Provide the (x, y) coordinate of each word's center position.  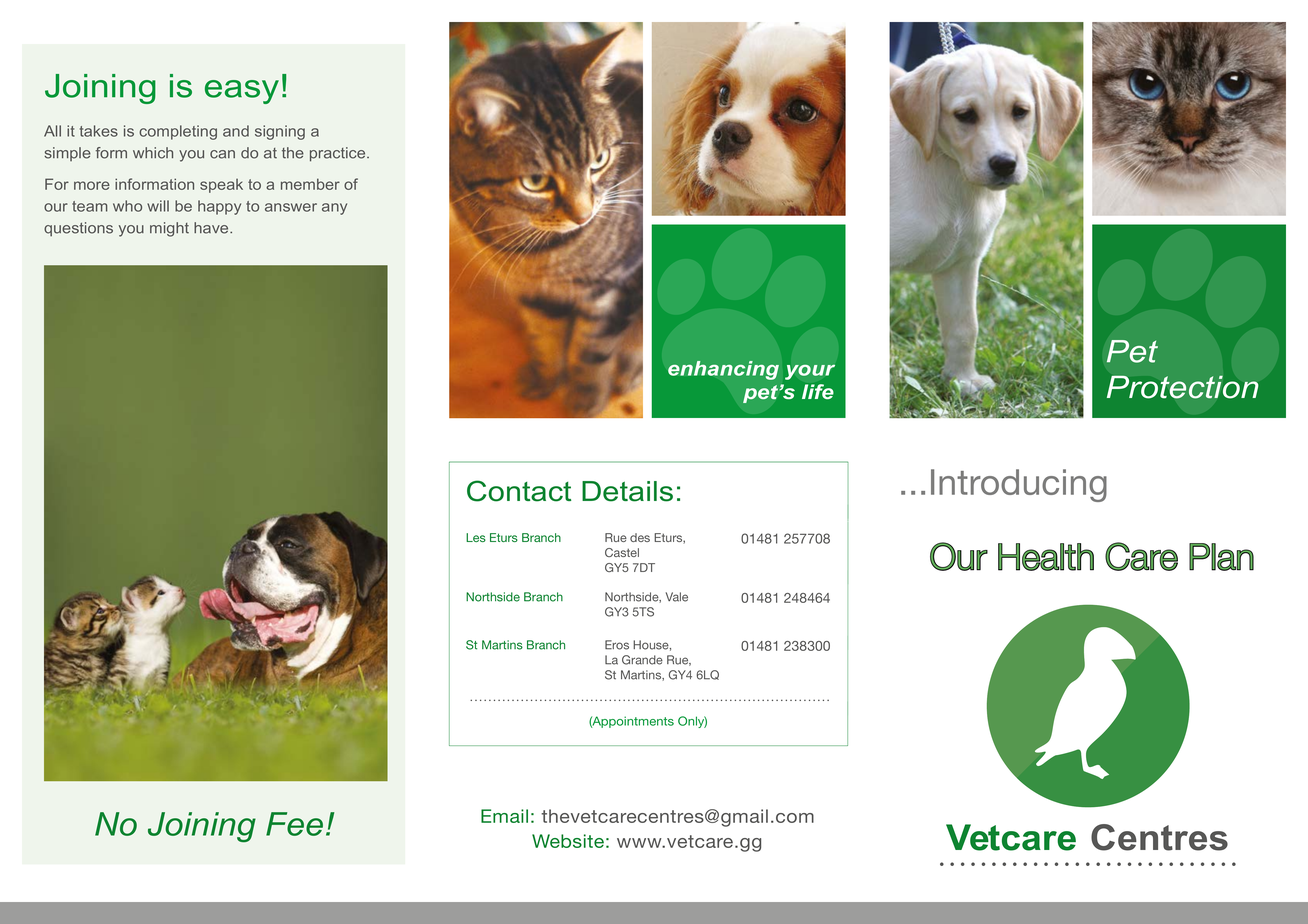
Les (476, 537)
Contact (519, 491)
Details (627, 491)
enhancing (723, 370)
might (169, 229)
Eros (617, 645)
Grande (642, 660)
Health (1046, 557)
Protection (1182, 387)
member (310, 184)
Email (504, 816)
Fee (294, 824)
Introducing (1019, 485)
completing (178, 132)
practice (339, 154)
